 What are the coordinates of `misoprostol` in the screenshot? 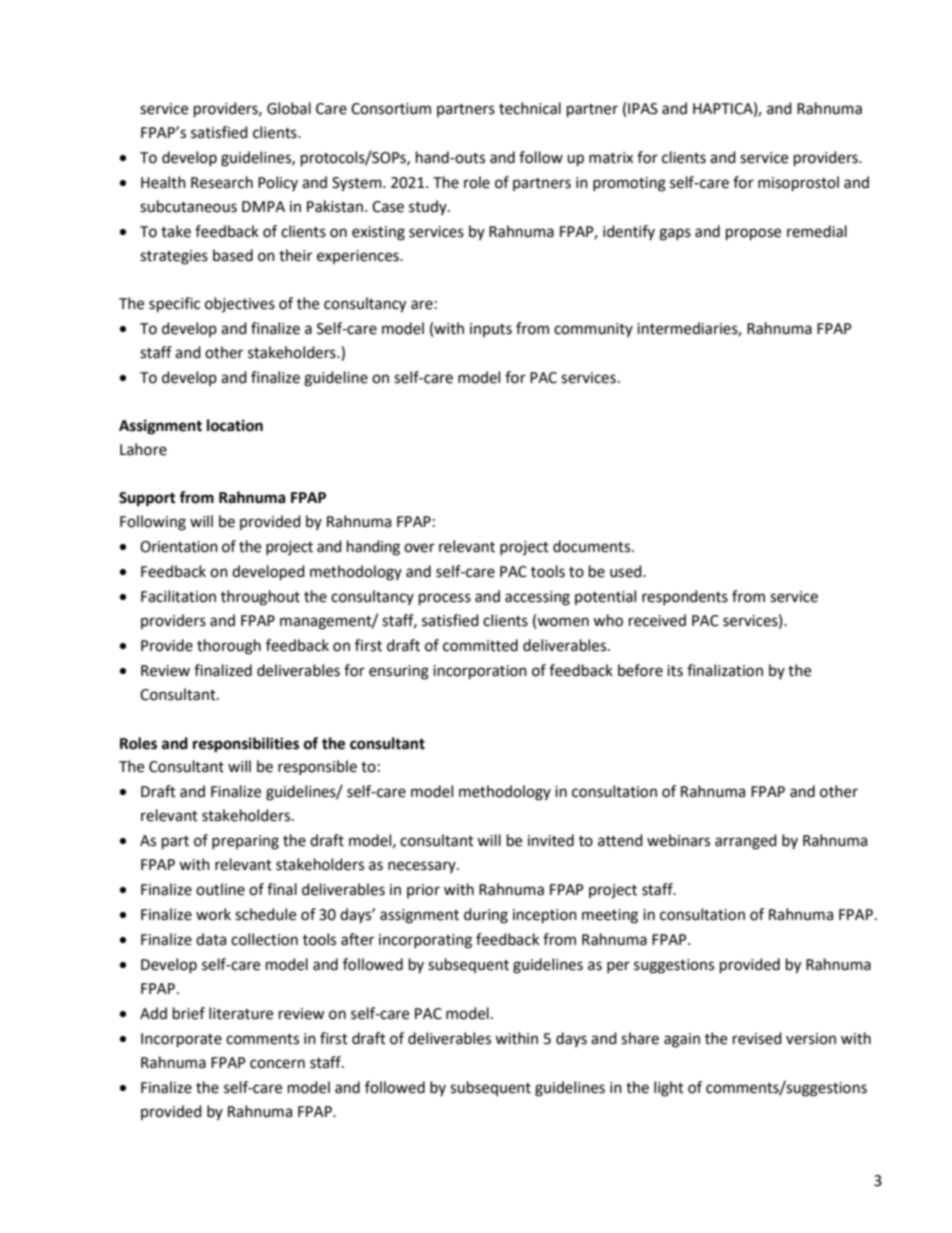 It's located at (798, 184).
